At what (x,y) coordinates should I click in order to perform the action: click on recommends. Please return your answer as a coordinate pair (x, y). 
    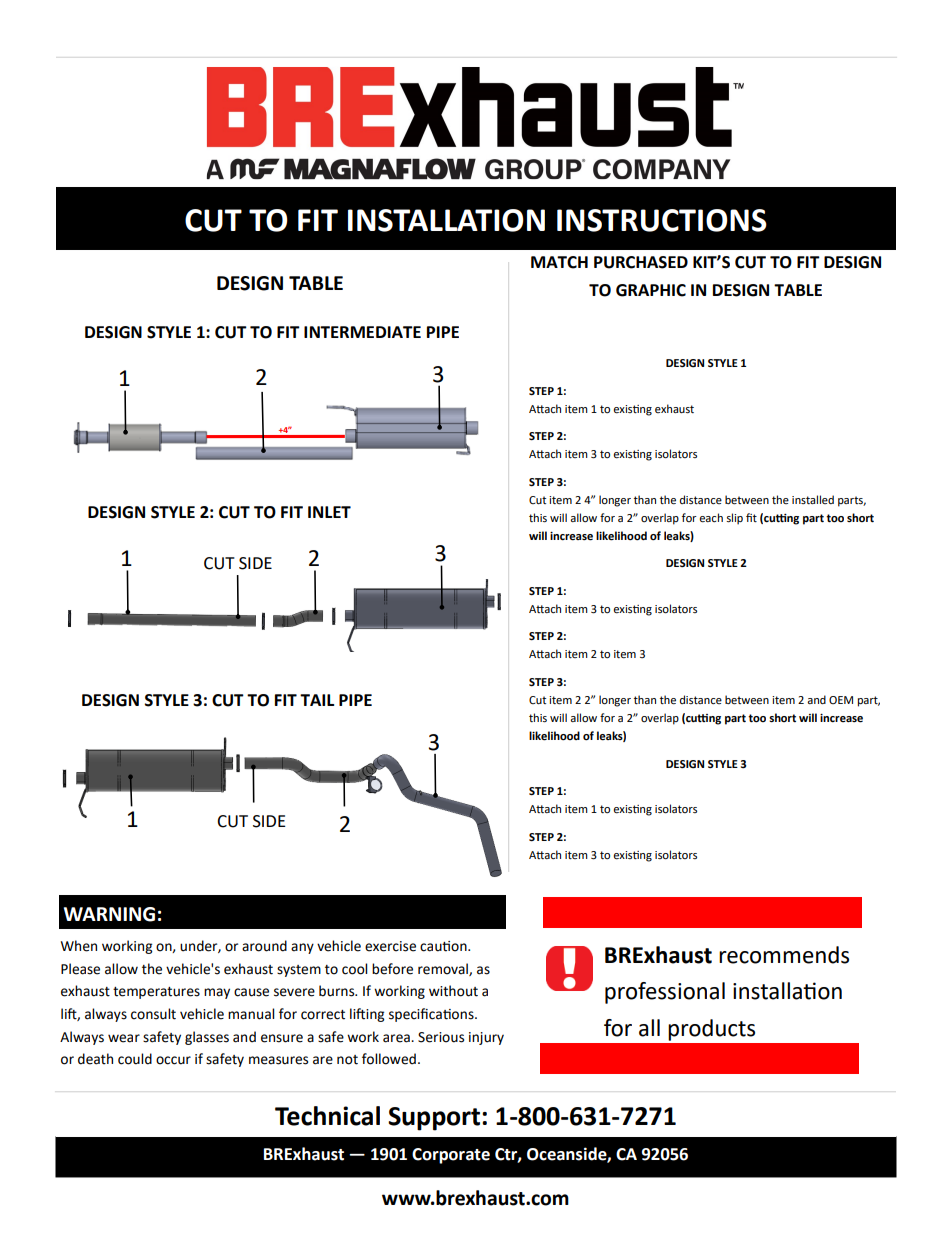
    Looking at the image, I should click on (784, 955).
